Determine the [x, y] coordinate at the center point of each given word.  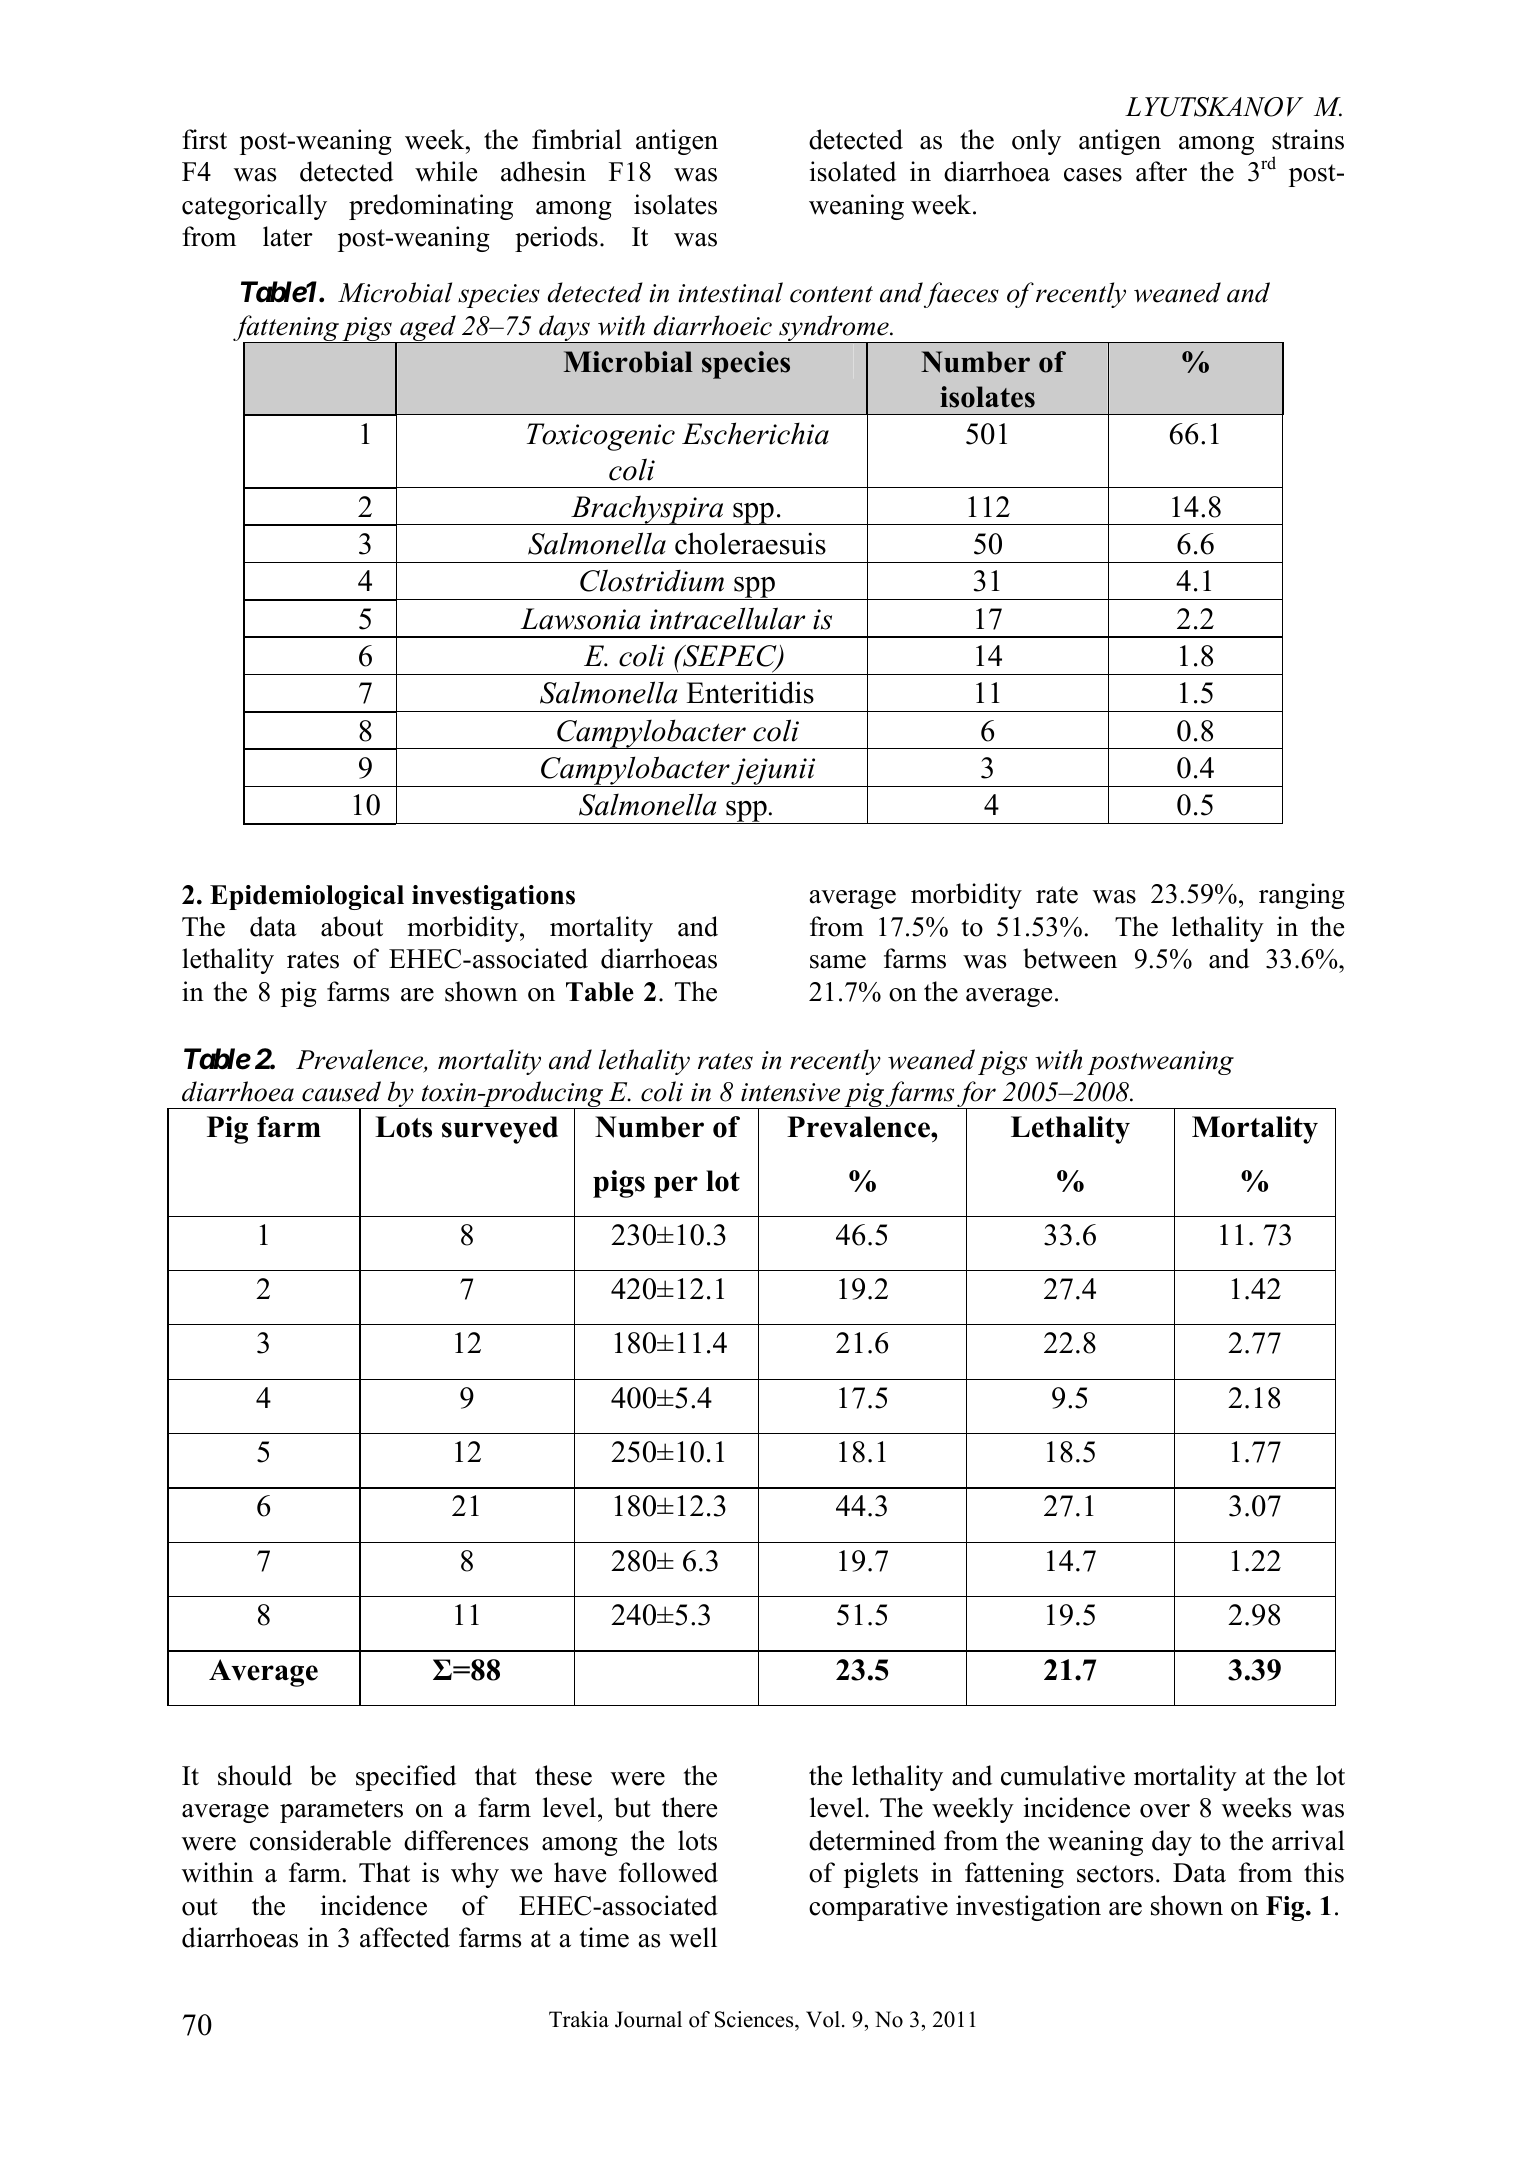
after [1161, 171]
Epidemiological [307, 897]
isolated [853, 171]
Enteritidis [750, 692]
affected [405, 1937]
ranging [1302, 896]
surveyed [500, 1130]
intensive [790, 1092]
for [976, 1095]
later [288, 236]
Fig [1286, 1908]
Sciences [755, 2021]
